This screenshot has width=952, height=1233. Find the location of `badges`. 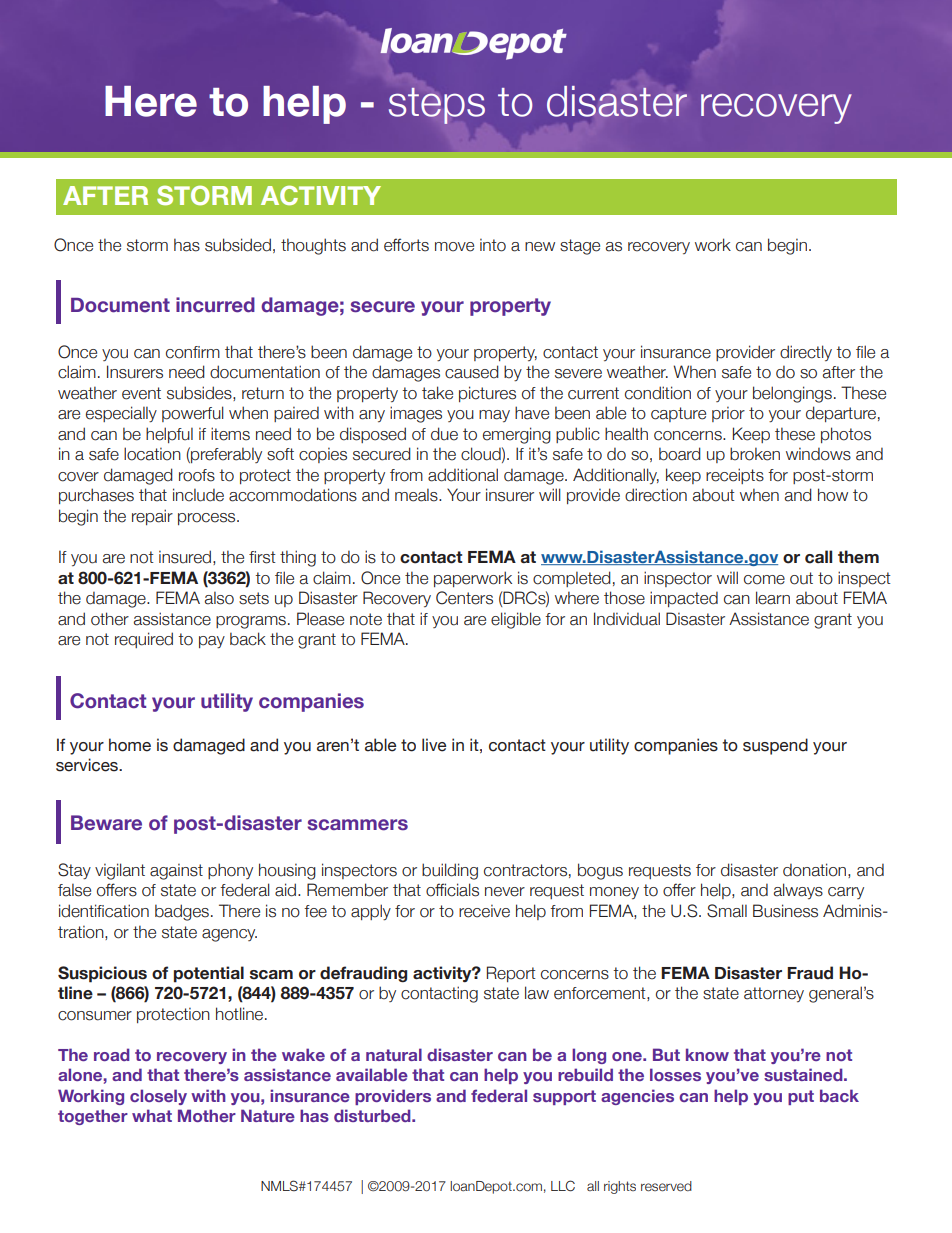

badges is located at coordinates (182, 912).
